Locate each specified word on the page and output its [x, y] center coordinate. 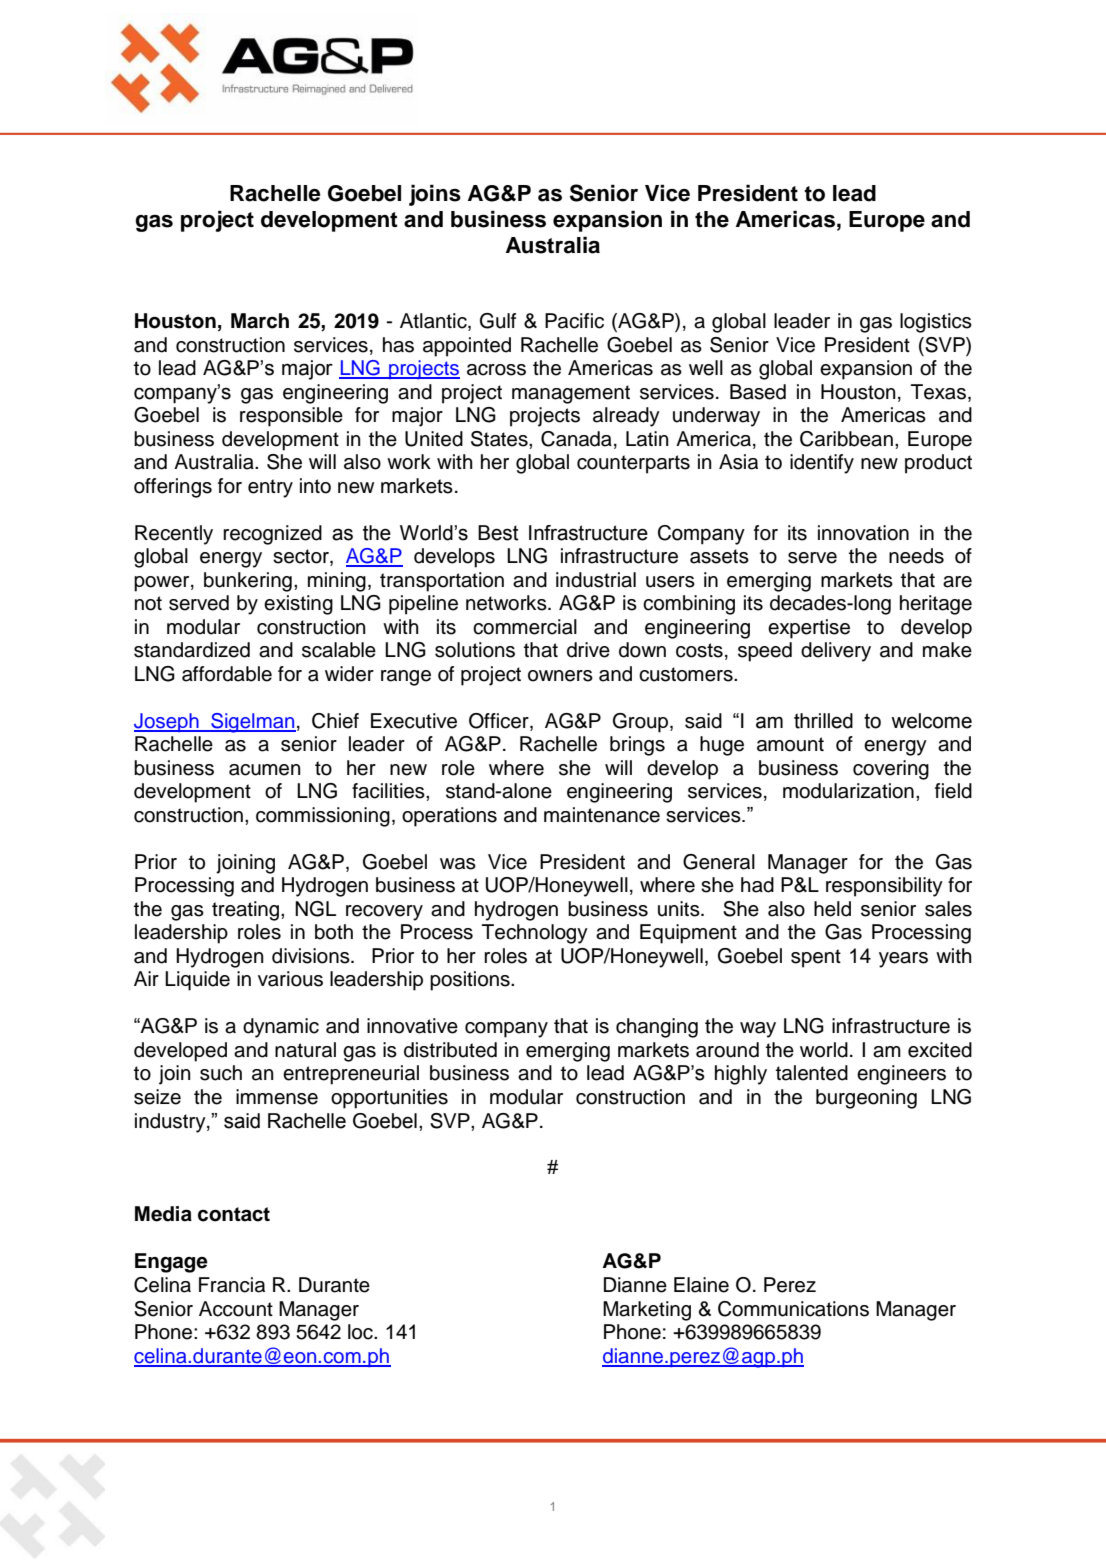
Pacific [574, 321]
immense [277, 1097]
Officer [500, 722]
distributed [450, 1050]
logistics [936, 323]
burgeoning [866, 1099]
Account [236, 1309]
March [260, 321]
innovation [863, 533]
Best [498, 533]
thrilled [823, 721]
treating [245, 911]
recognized [272, 535]
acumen [265, 770]
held [832, 909]
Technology [535, 934]
